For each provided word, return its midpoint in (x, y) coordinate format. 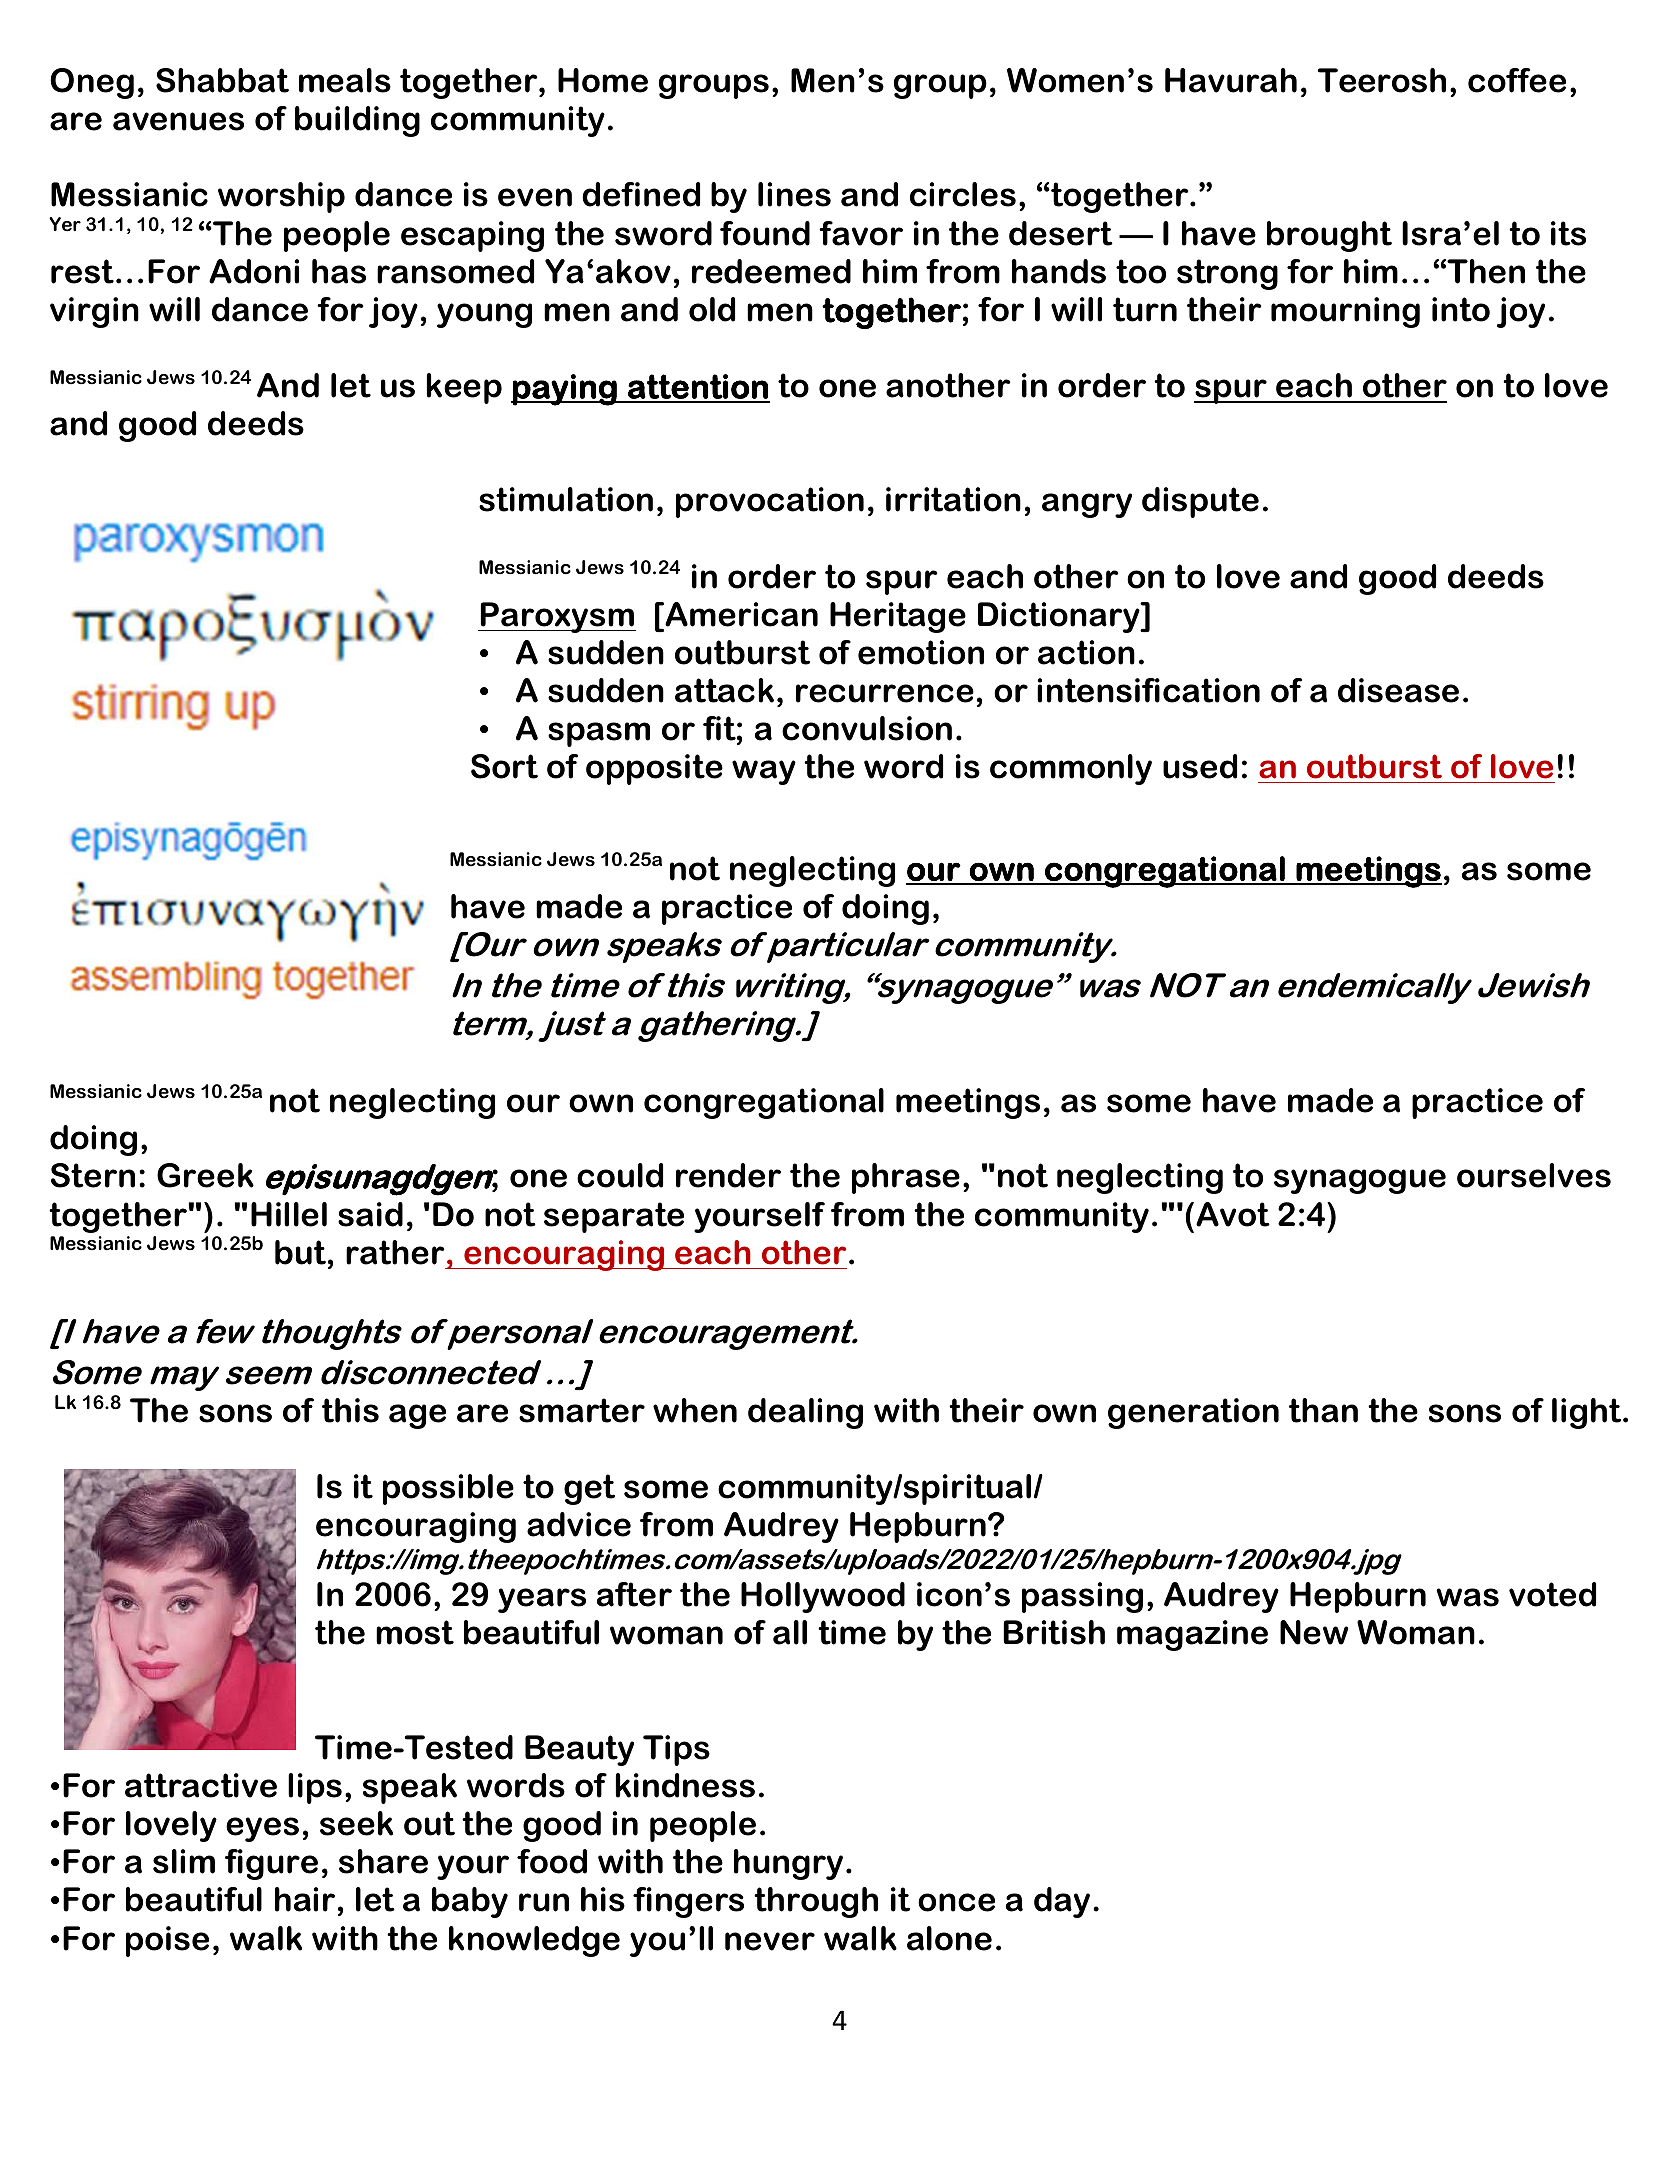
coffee (1517, 80)
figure (271, 1864)
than (1323, 1410)
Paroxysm (557, 617)
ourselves (1534, 1175)
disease (1398, 690)
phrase (906, 1178)
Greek (205, 1175)
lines (794, 194)
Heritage (898, 617)
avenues (178, 121)
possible (448, 1489)
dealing (805, 1413)
